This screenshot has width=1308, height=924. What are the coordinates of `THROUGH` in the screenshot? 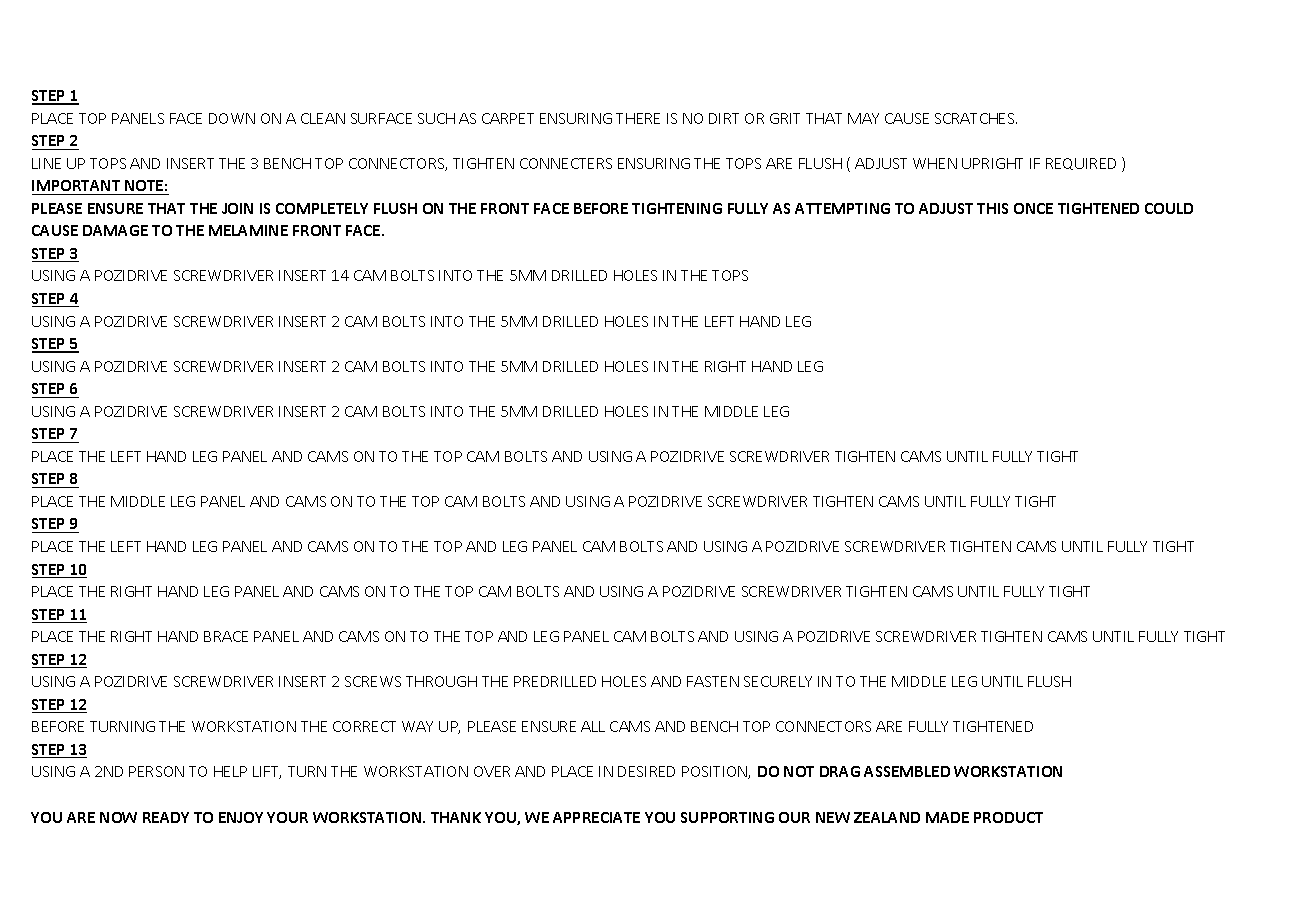 It's located at (441, 681).
